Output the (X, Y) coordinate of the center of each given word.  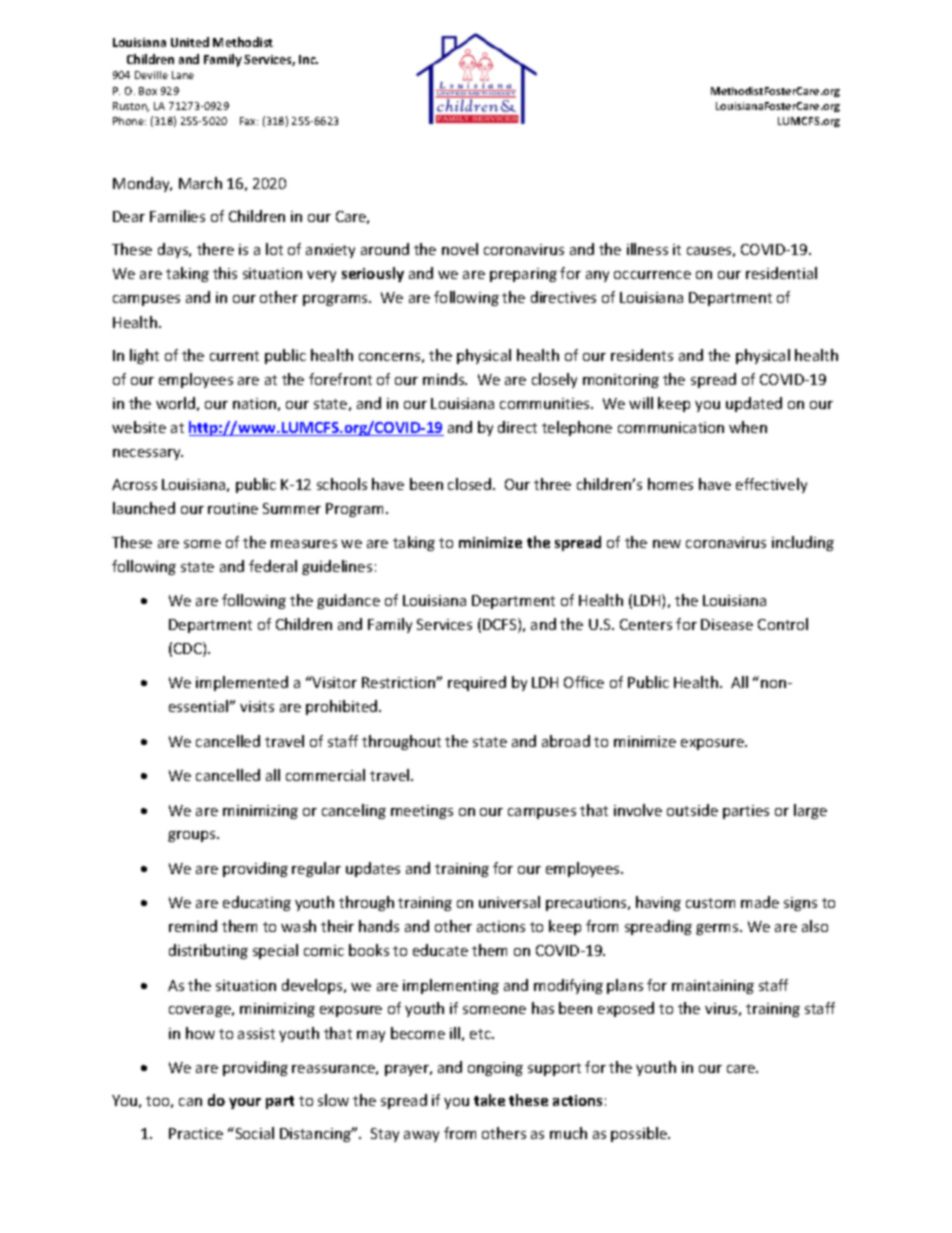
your (245, 1103)
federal (273, 566)
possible (640, 1134)
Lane (183, 75)
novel (460, 249)
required (477, 683)
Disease (727, 624)
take (489, 1100)
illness (647, 249)
